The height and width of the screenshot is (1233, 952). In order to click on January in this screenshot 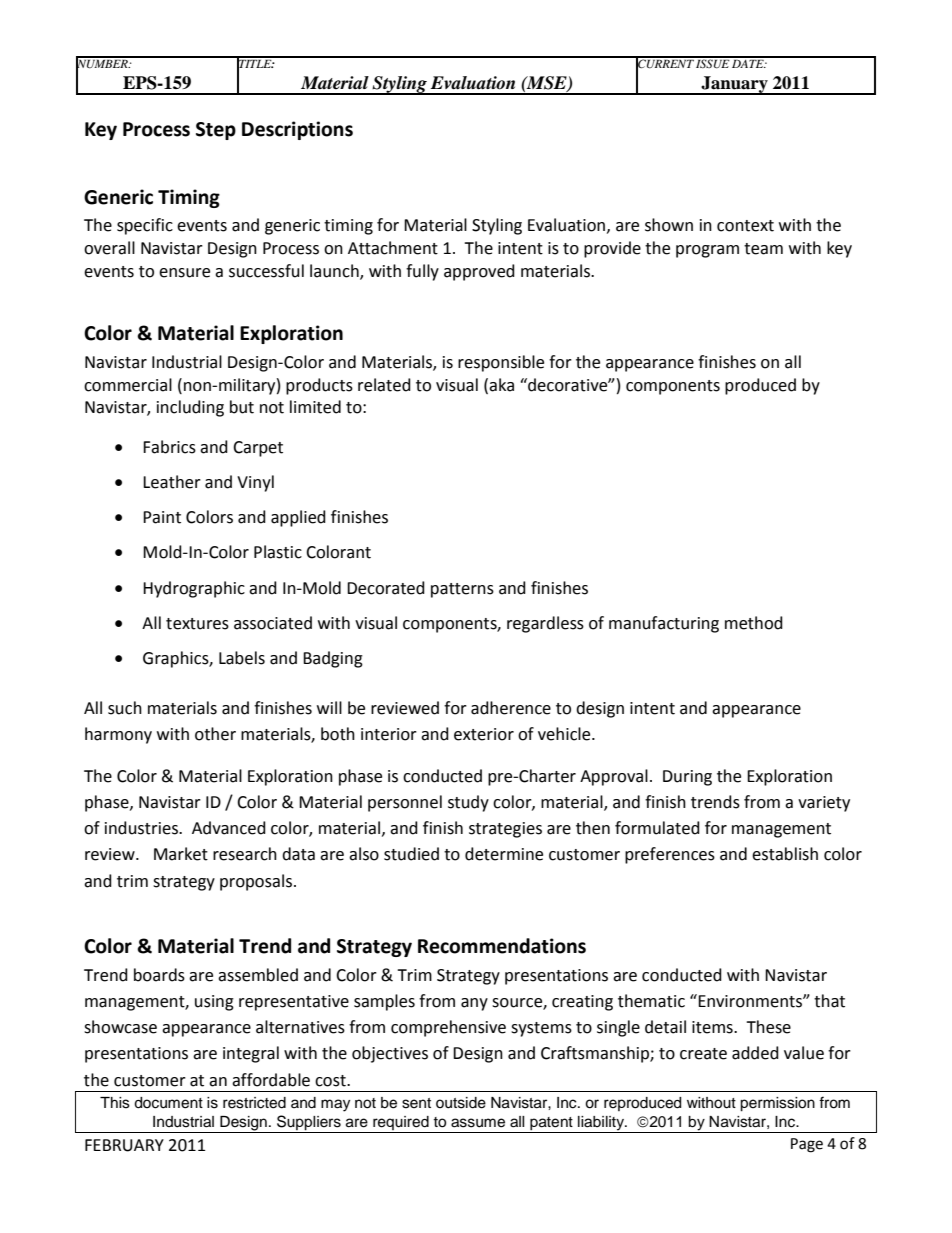, I will do `click(734, 85)`.
